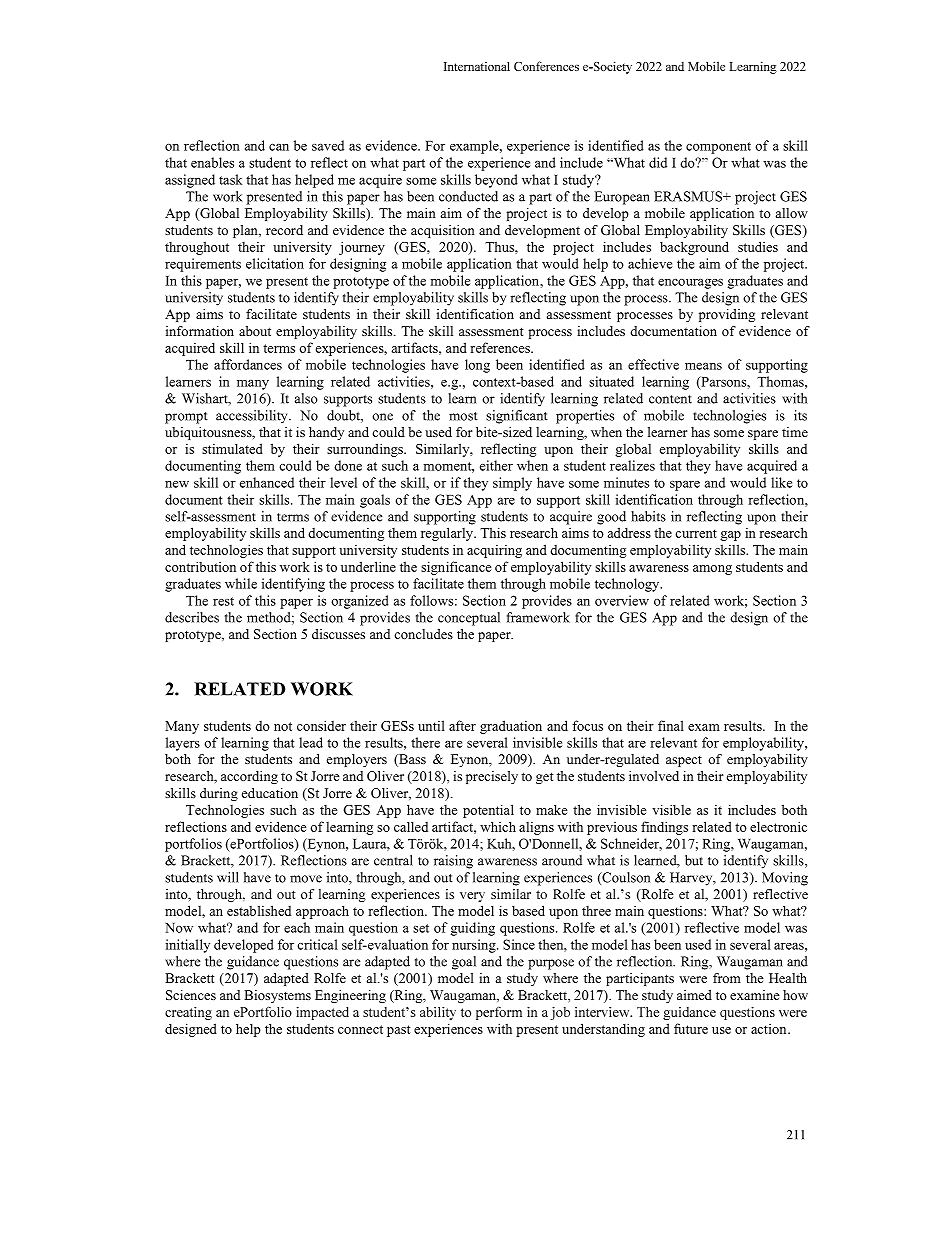 The width and height of the image is (952, 1233). Describe the element at coordinates (496, 181) in the image. I see `beyond` at that location.
